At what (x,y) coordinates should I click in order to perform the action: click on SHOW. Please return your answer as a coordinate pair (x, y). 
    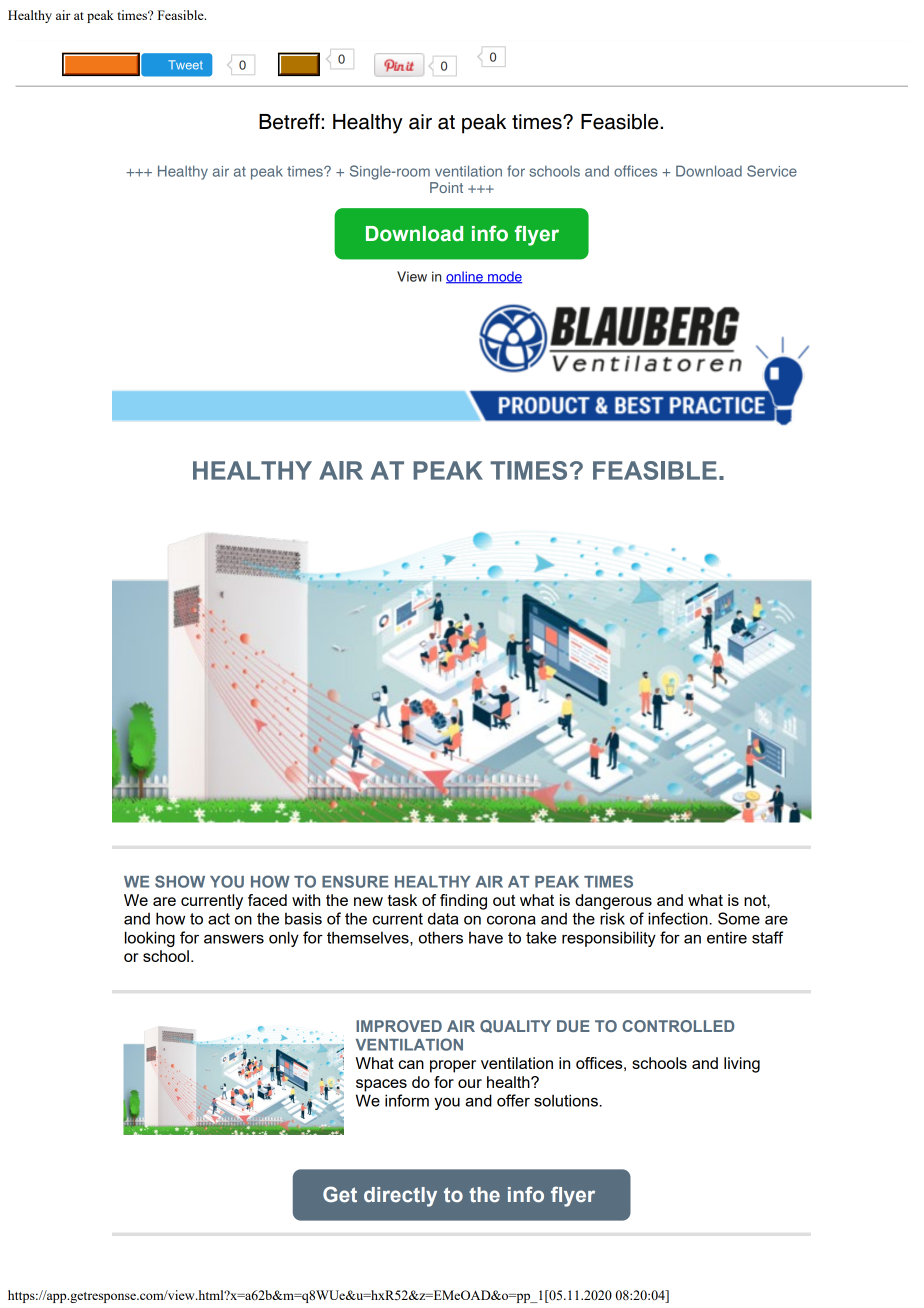
    Looking at the image, I should click on (180, 881).
